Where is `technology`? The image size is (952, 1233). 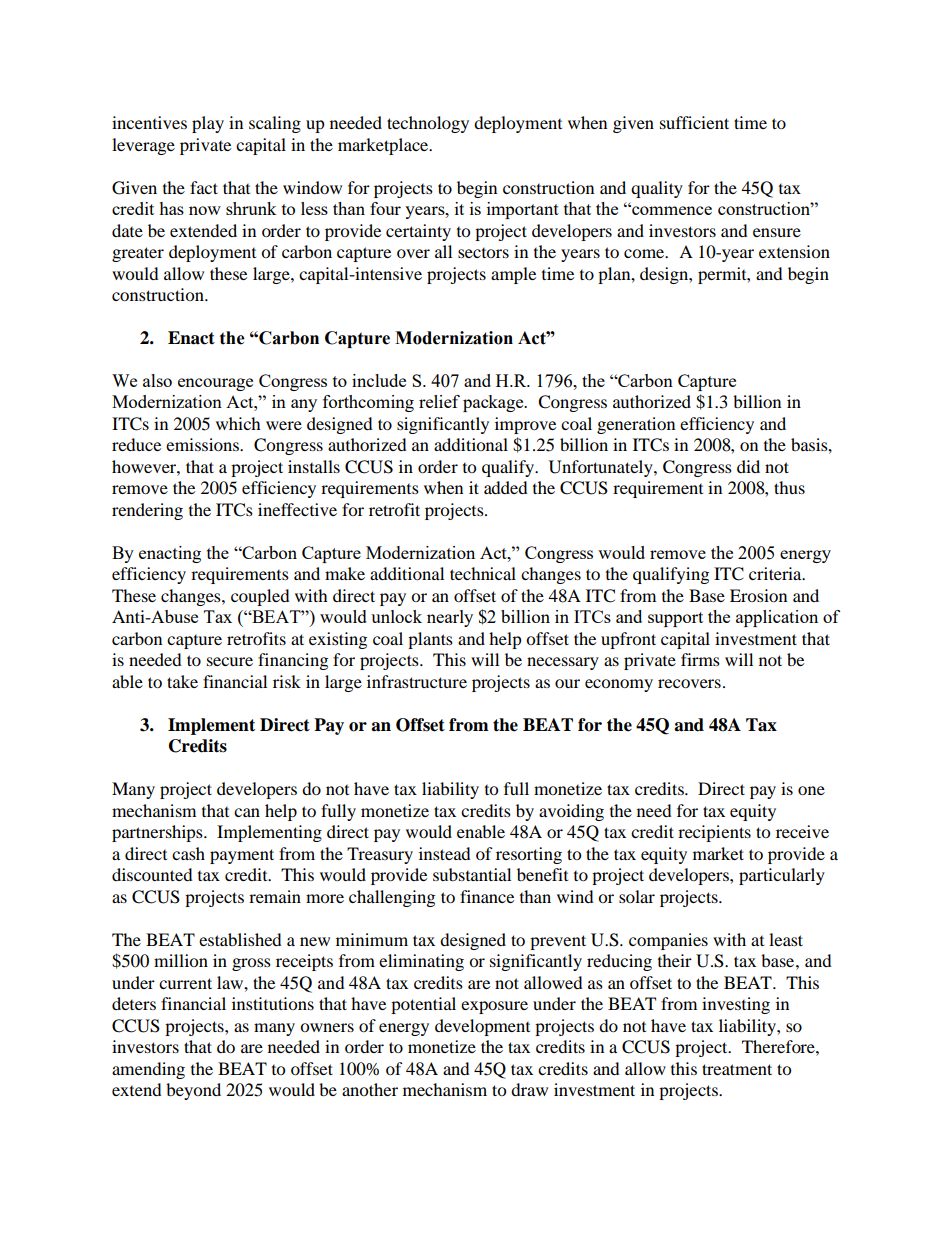 technology is located at coordinates (428, 124).
